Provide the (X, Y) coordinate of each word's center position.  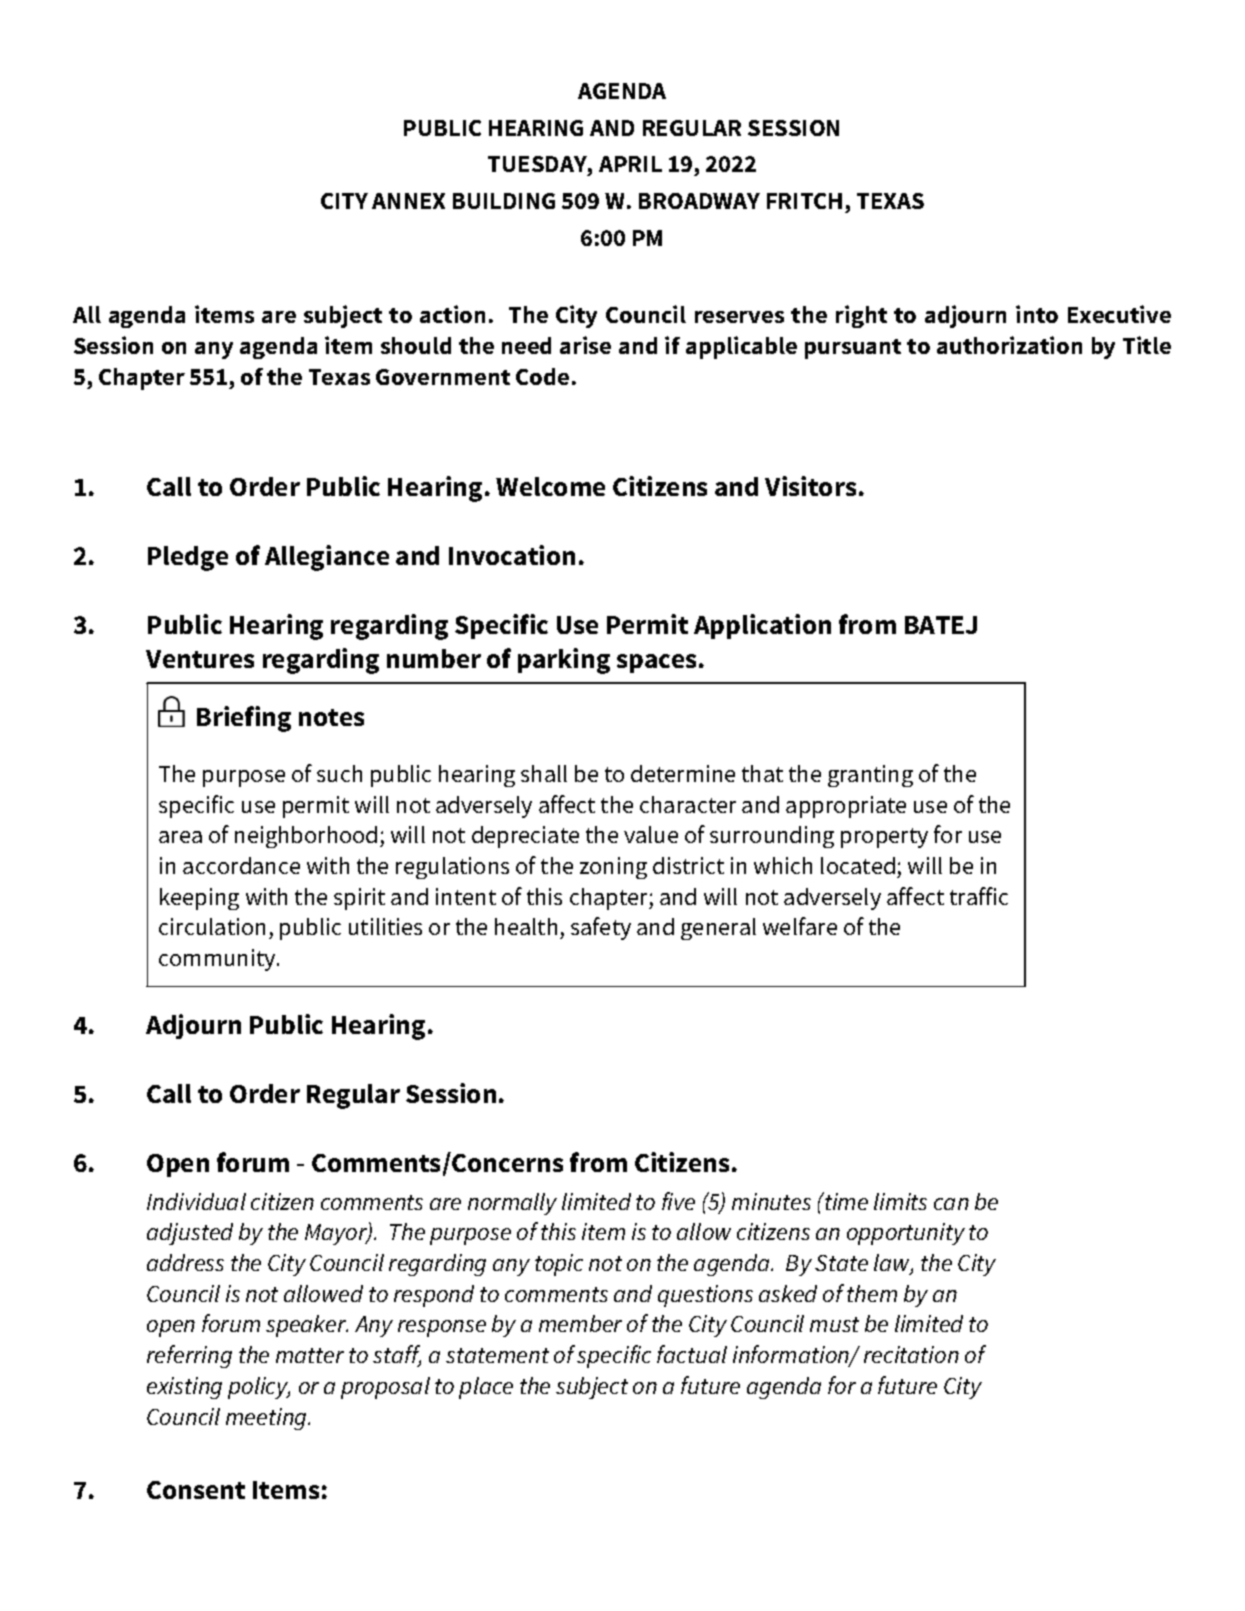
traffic (979, 896)
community (218, 960)
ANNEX (408, 201)
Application (762, 626)
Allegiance (327, 558)
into (1037, 314)
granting (870, 776)
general (718, 929)
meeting (267, 1419)
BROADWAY (699, 201)
